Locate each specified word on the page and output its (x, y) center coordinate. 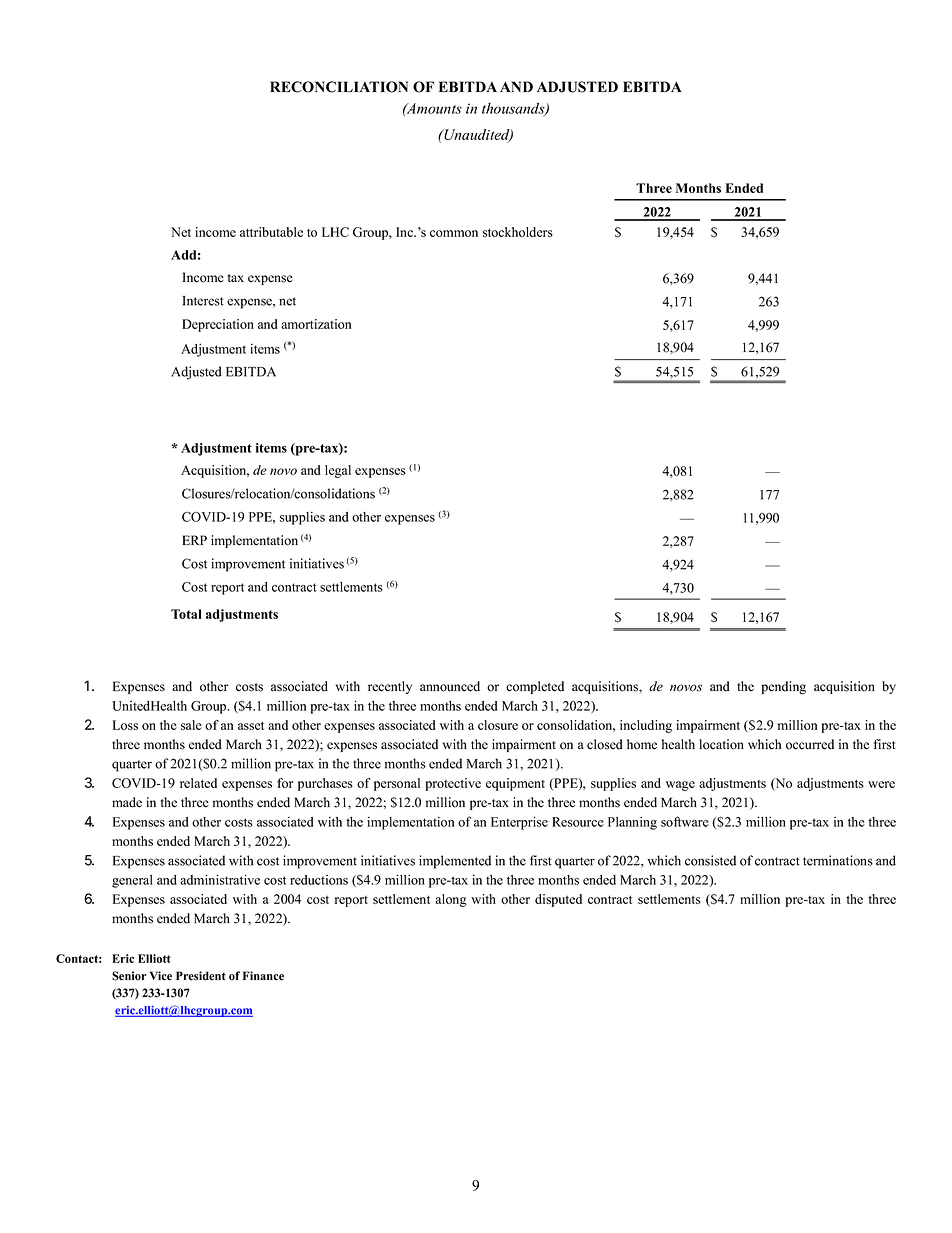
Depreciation (218, 325)
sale (191, 725)
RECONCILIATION (339, 87)
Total (186, 614)
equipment (515, 784)
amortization (316, 324)
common (454, 233)
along (451, 900)
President (201, 976)
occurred (810, 744)
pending (783, 687)
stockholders (518, 232)
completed (535, 687)
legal (338, 471)
